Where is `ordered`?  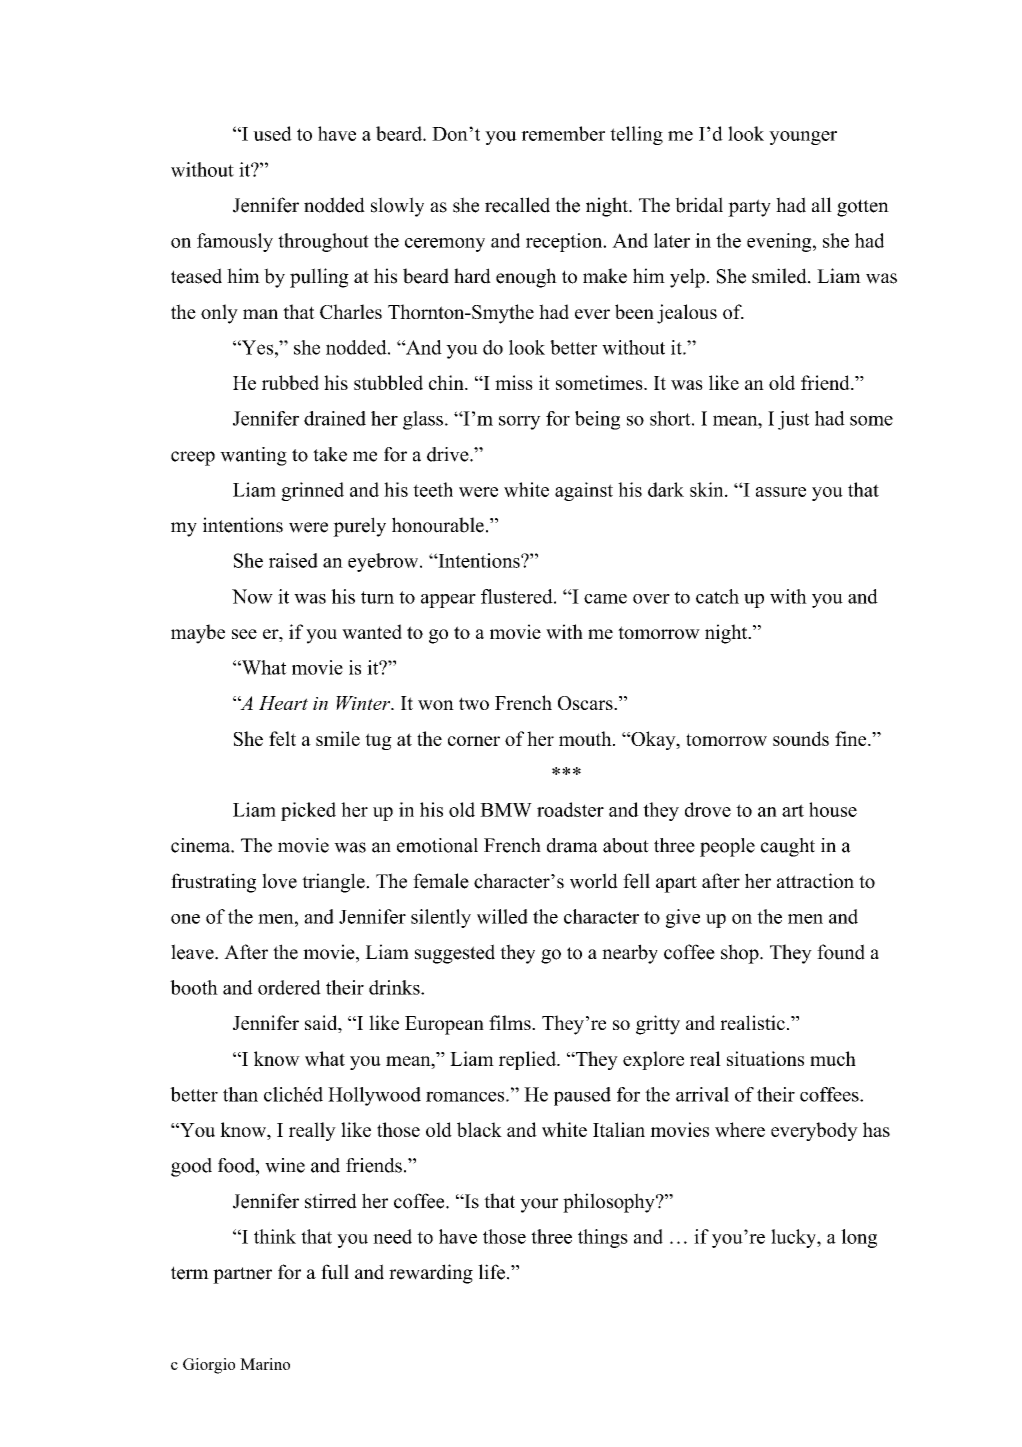
ordered is located at coordinates (289, 987).
